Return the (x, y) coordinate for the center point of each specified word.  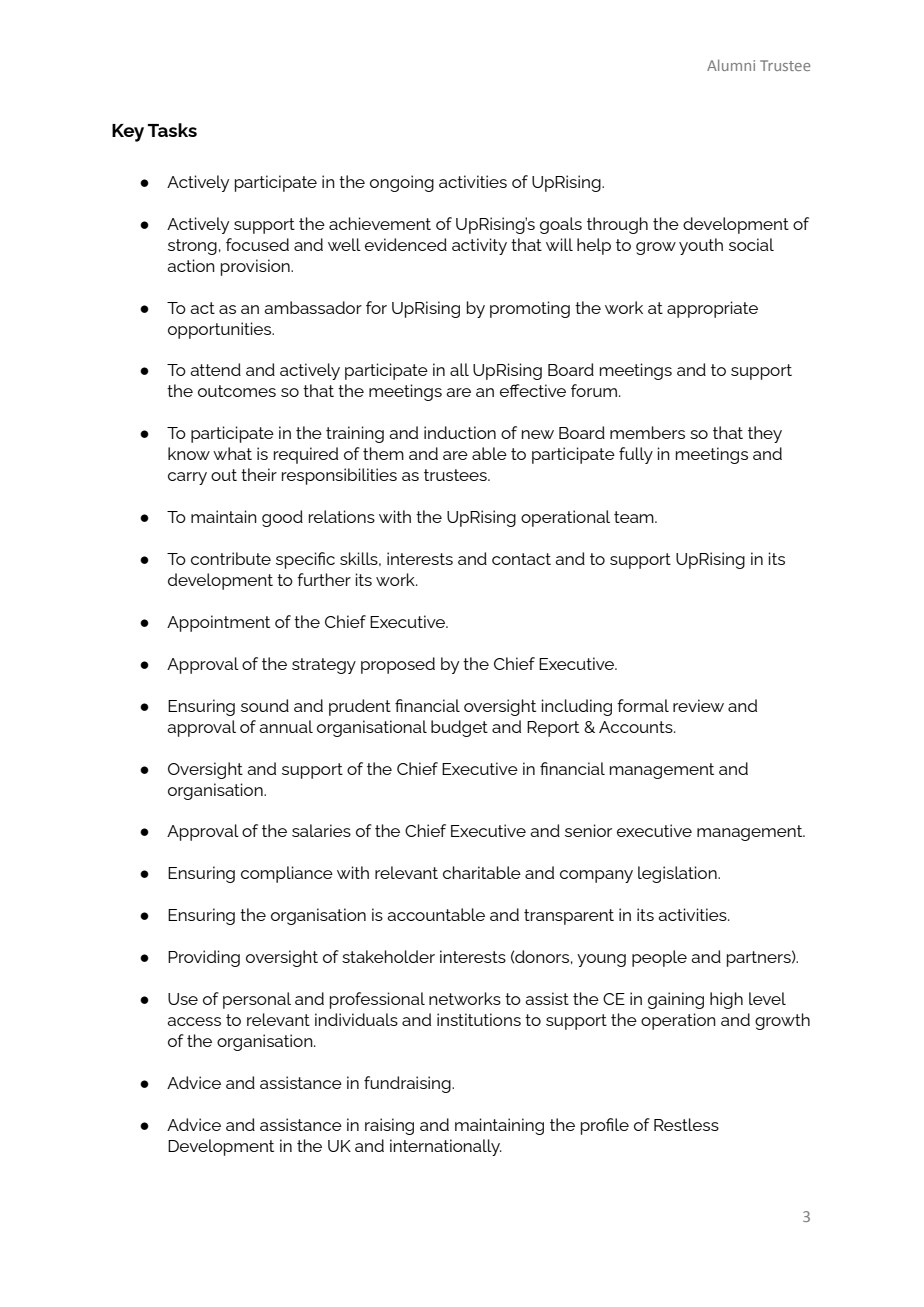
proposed (398, 665)
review (698, 705)
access (194, 1021)
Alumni (731, 65)
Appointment (218, 623)
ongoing (402, 183)
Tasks (172, 130)
